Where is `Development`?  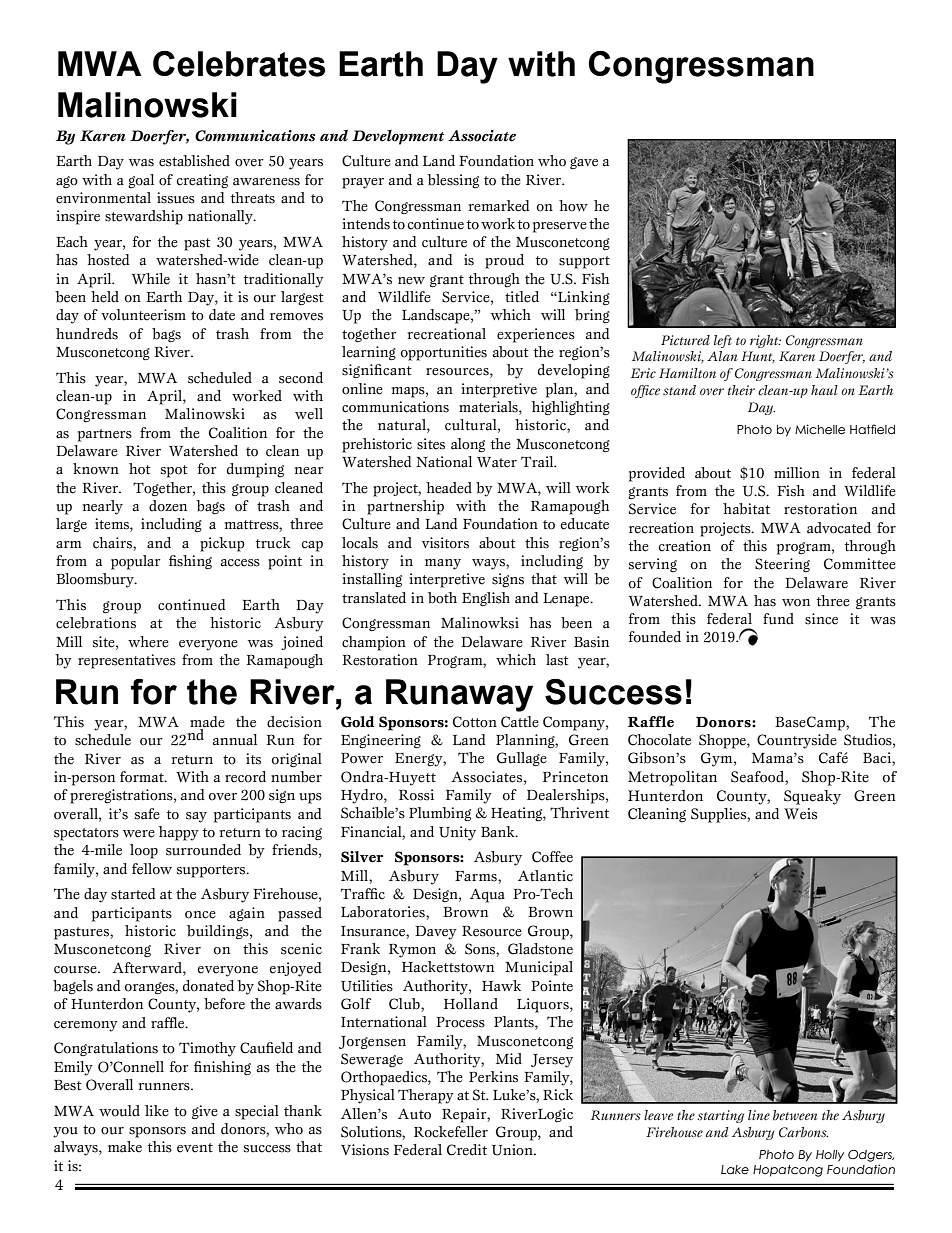
Development is located at coordinates (398, 137).
